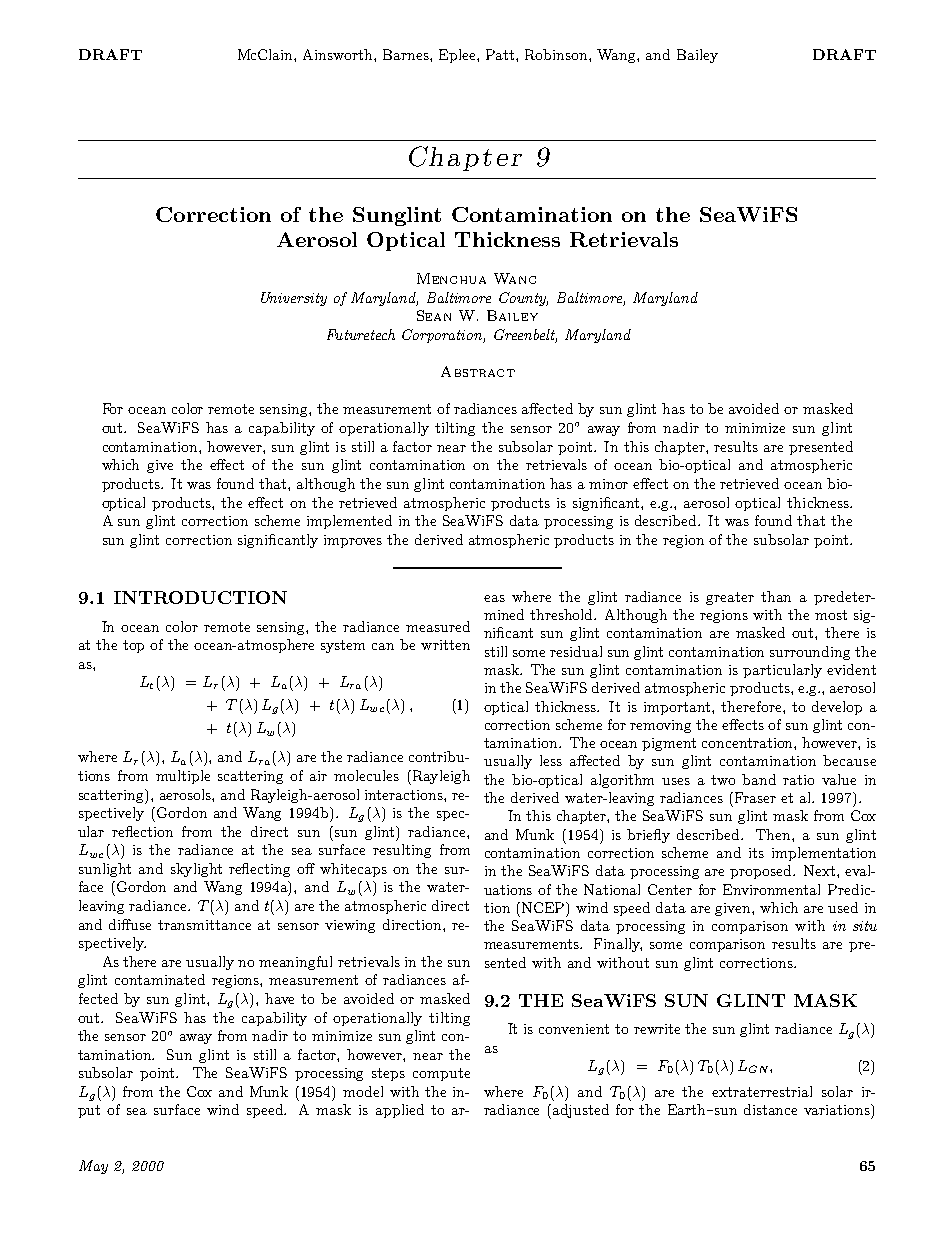  Describe the element at coordinates (501, 54) in the screenshot. I see `Patt` at that location.
